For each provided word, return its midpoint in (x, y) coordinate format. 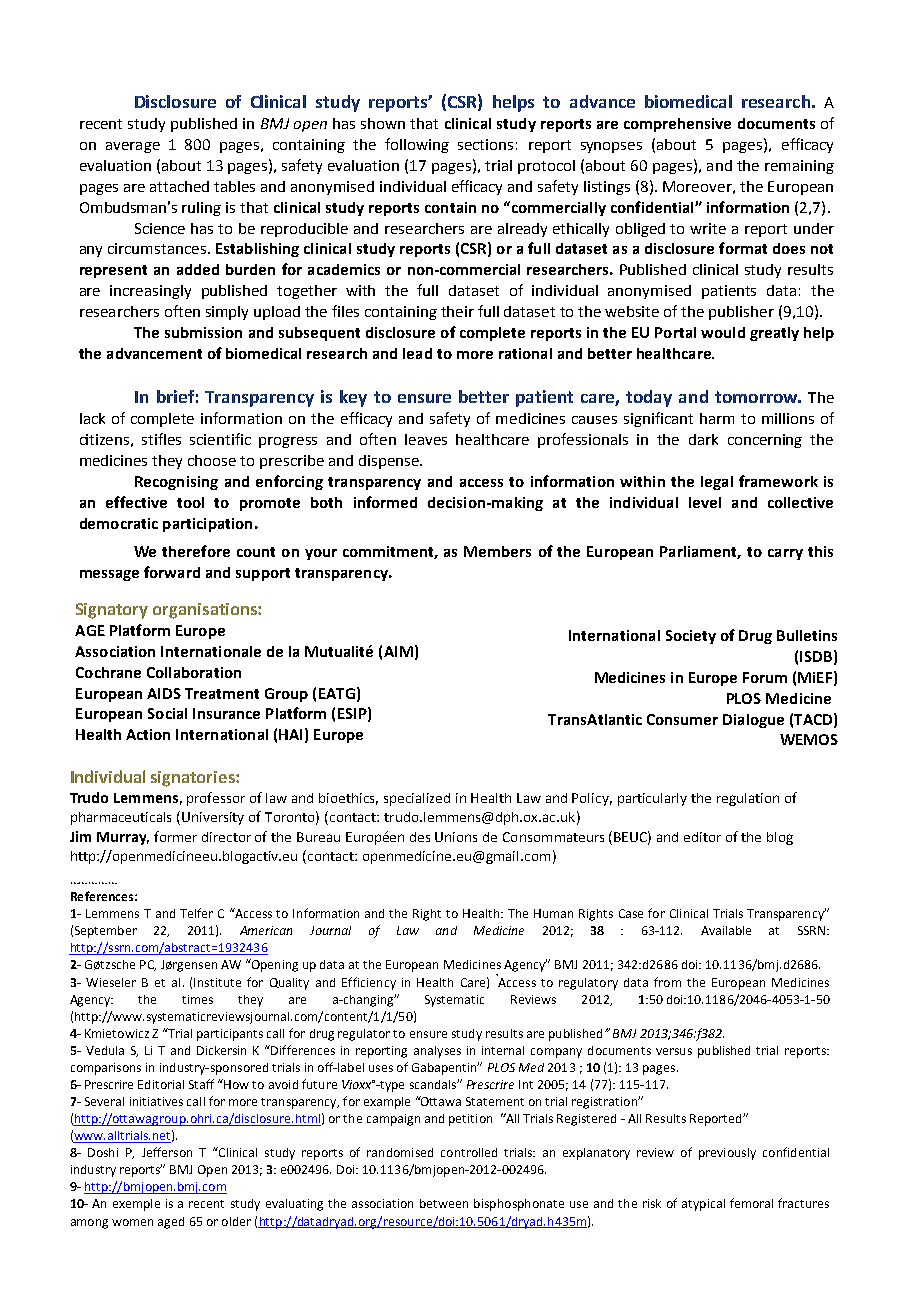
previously (727, 1154)
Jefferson (167, 1152)
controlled (469, 1152)
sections (485, 144)
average (133, 147)
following (417, 145)
